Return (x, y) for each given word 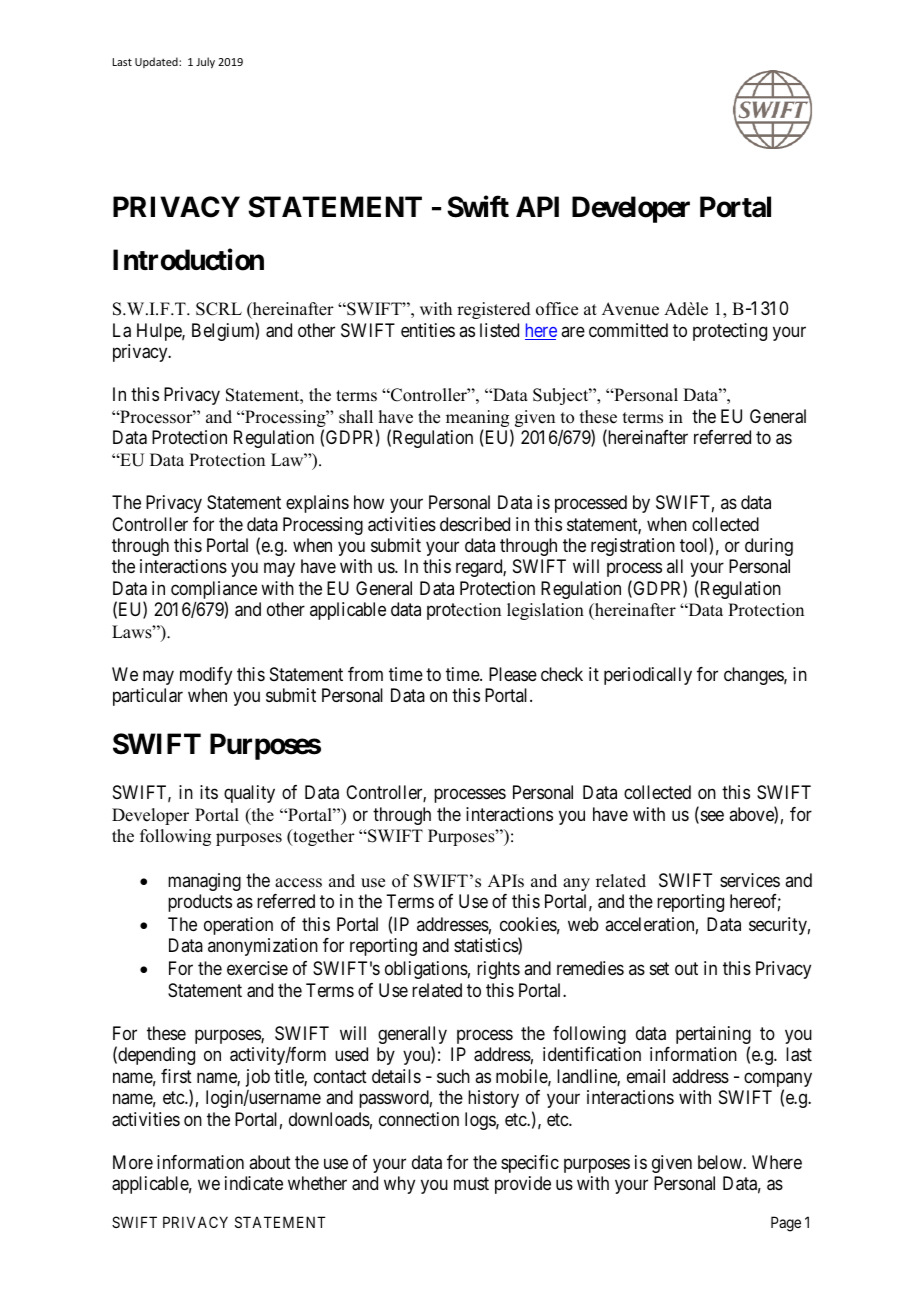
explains (317, 504)
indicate (254, 1183)
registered (494, 310)
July (205, 62)
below (721, 1162)
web (583, 924)
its (209, 792)
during (769, 547)
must (471, 1184)
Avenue (630, 309)
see (711, 817)
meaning (479, 420)
